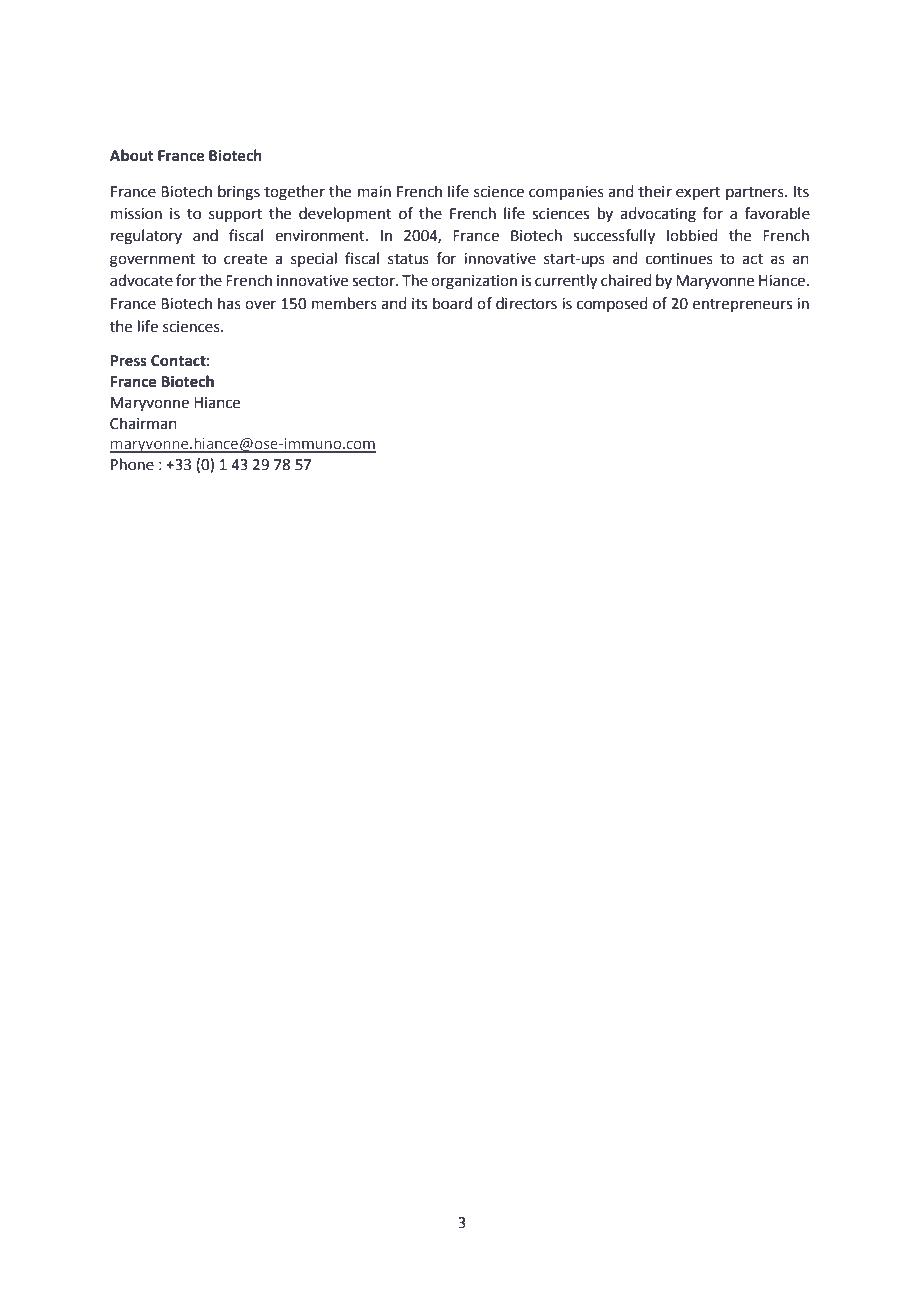 The height and width of the page is (1308, 924). Describe the element at coordinates (245, 259) in the page. I see `create` at that location.
